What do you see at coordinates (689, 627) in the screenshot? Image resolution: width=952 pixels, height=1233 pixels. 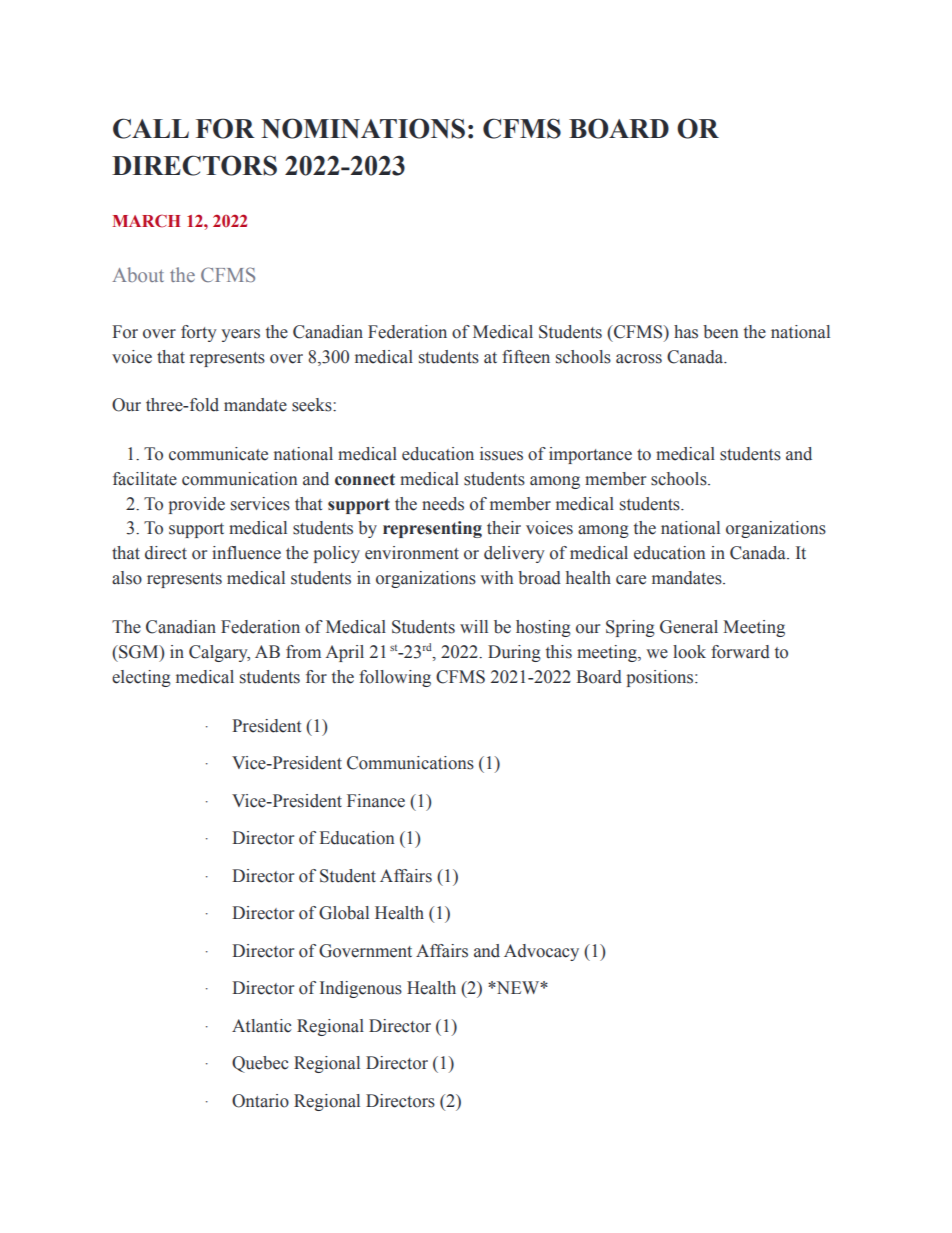 I see `General` at bounding box center [689, 627].
